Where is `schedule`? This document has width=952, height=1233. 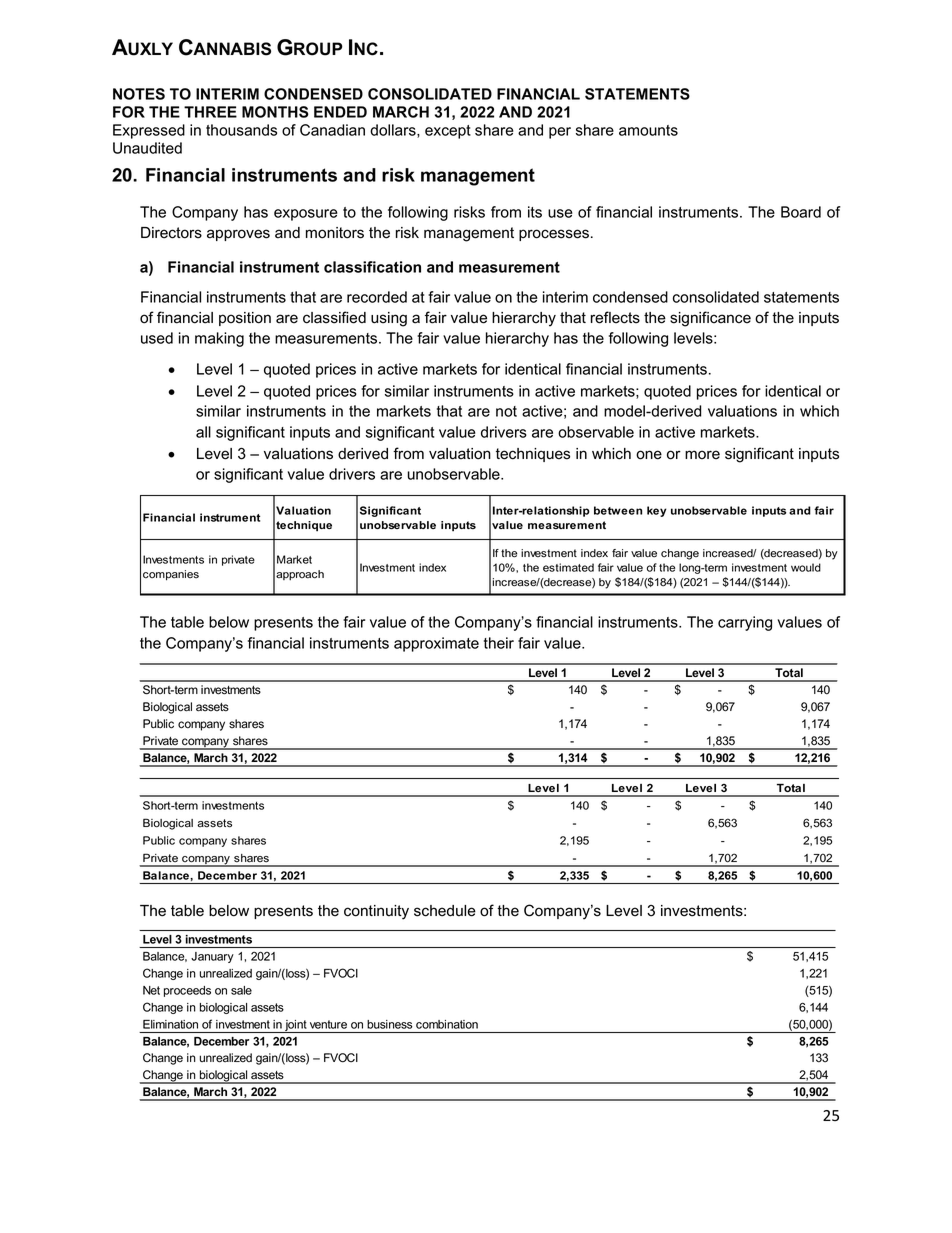 schedule is located at coordinates (445, 911).
